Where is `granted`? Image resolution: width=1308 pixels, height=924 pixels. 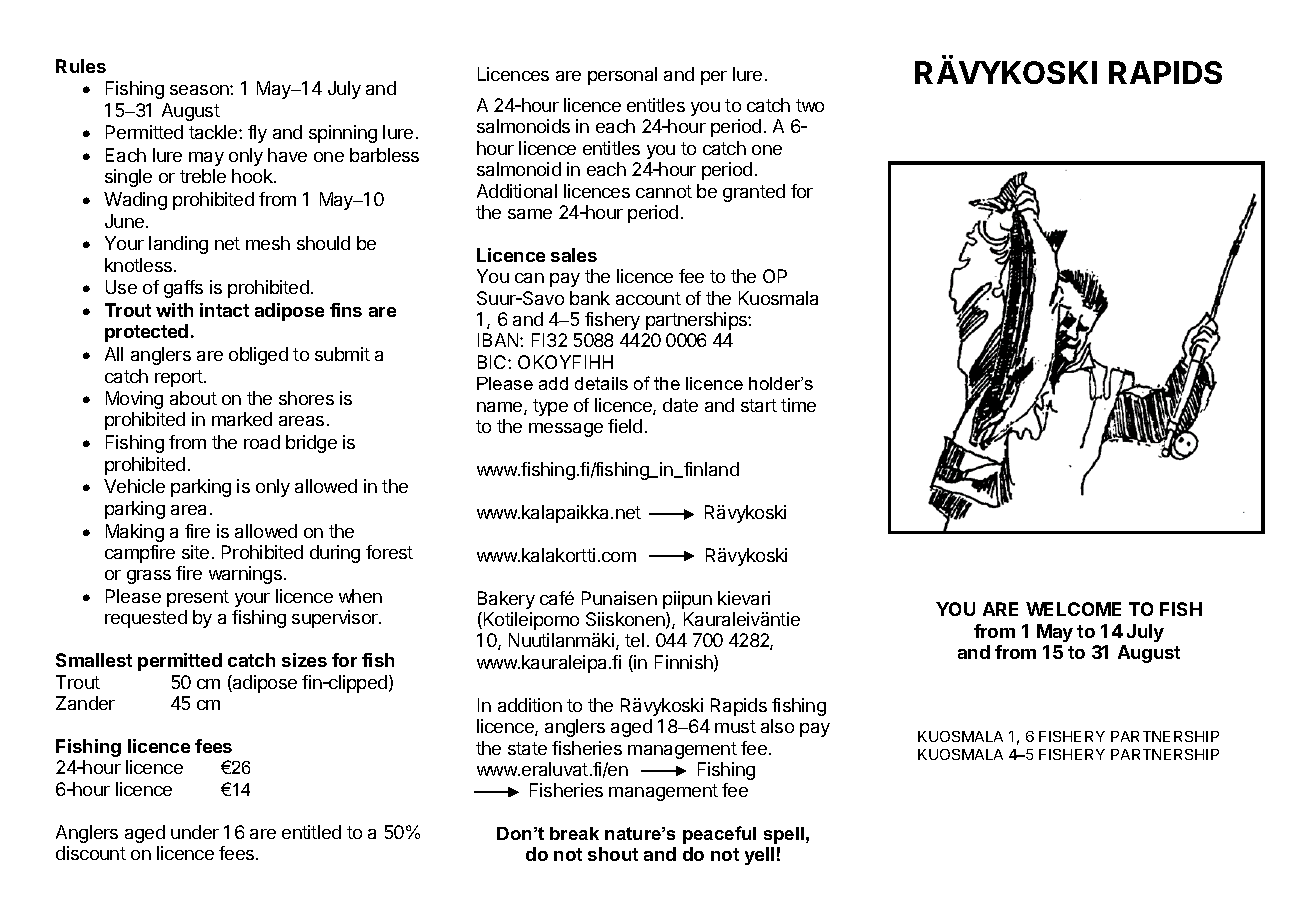
granted is located at coordinates (754, 193).
